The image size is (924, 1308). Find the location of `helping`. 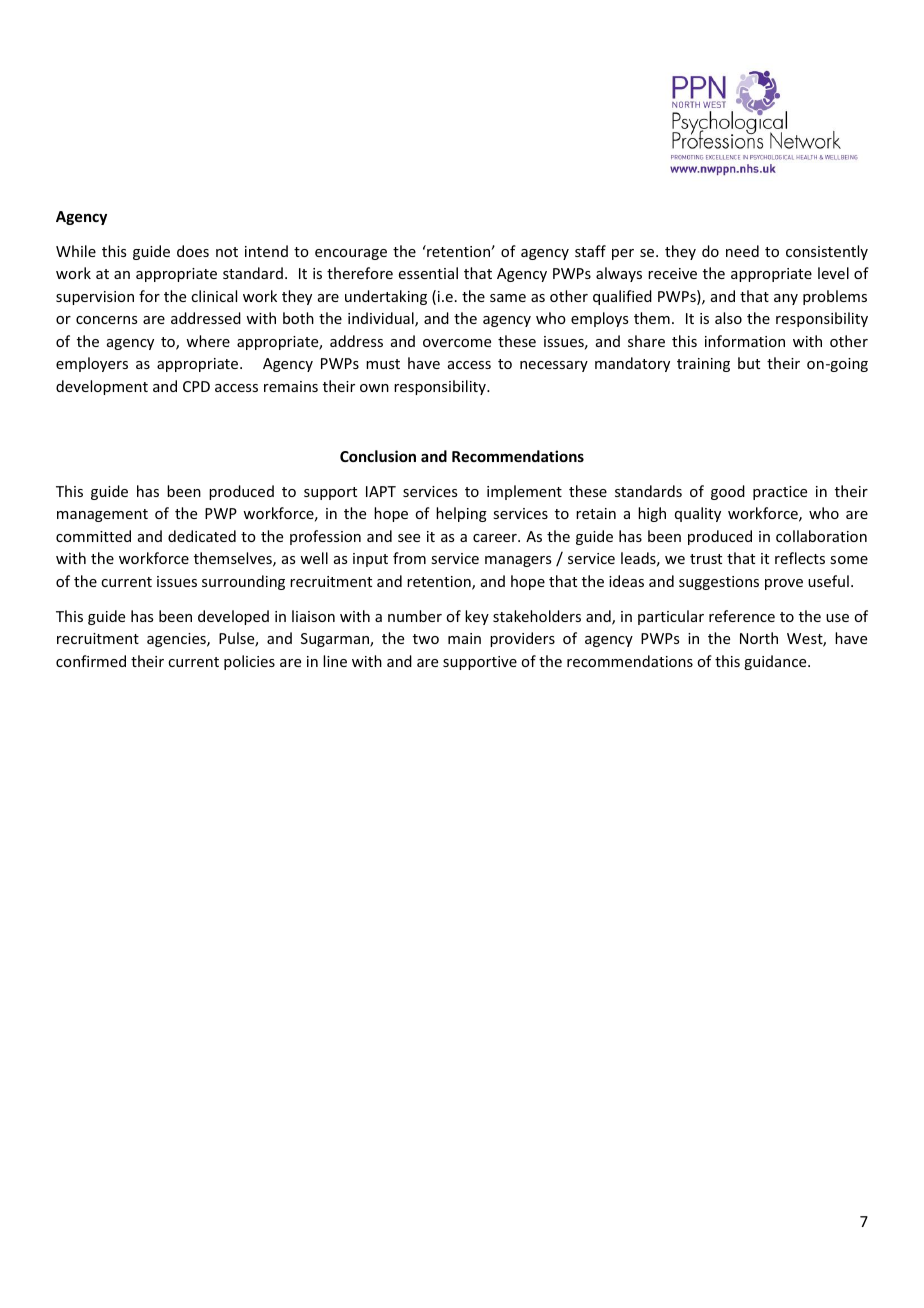

helping is located at coordinates (461, 514).
